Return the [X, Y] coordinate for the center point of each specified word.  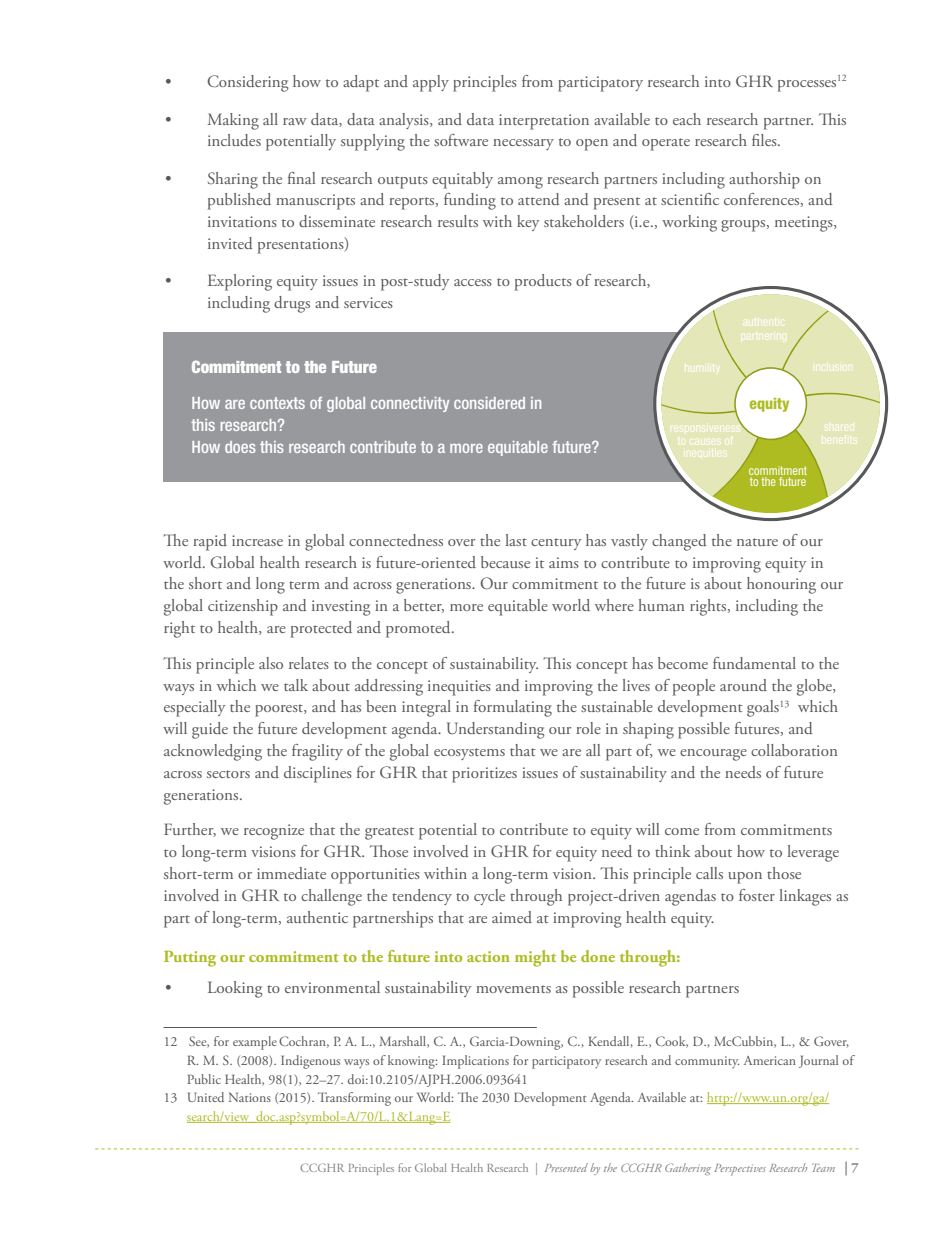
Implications [475, 1062]
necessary [523, 144]
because [505, 562]
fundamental [754, 663]
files [765, 140]
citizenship [243, 607]
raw [295, 121]
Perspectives [740, 1169]
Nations [250, 1097]
